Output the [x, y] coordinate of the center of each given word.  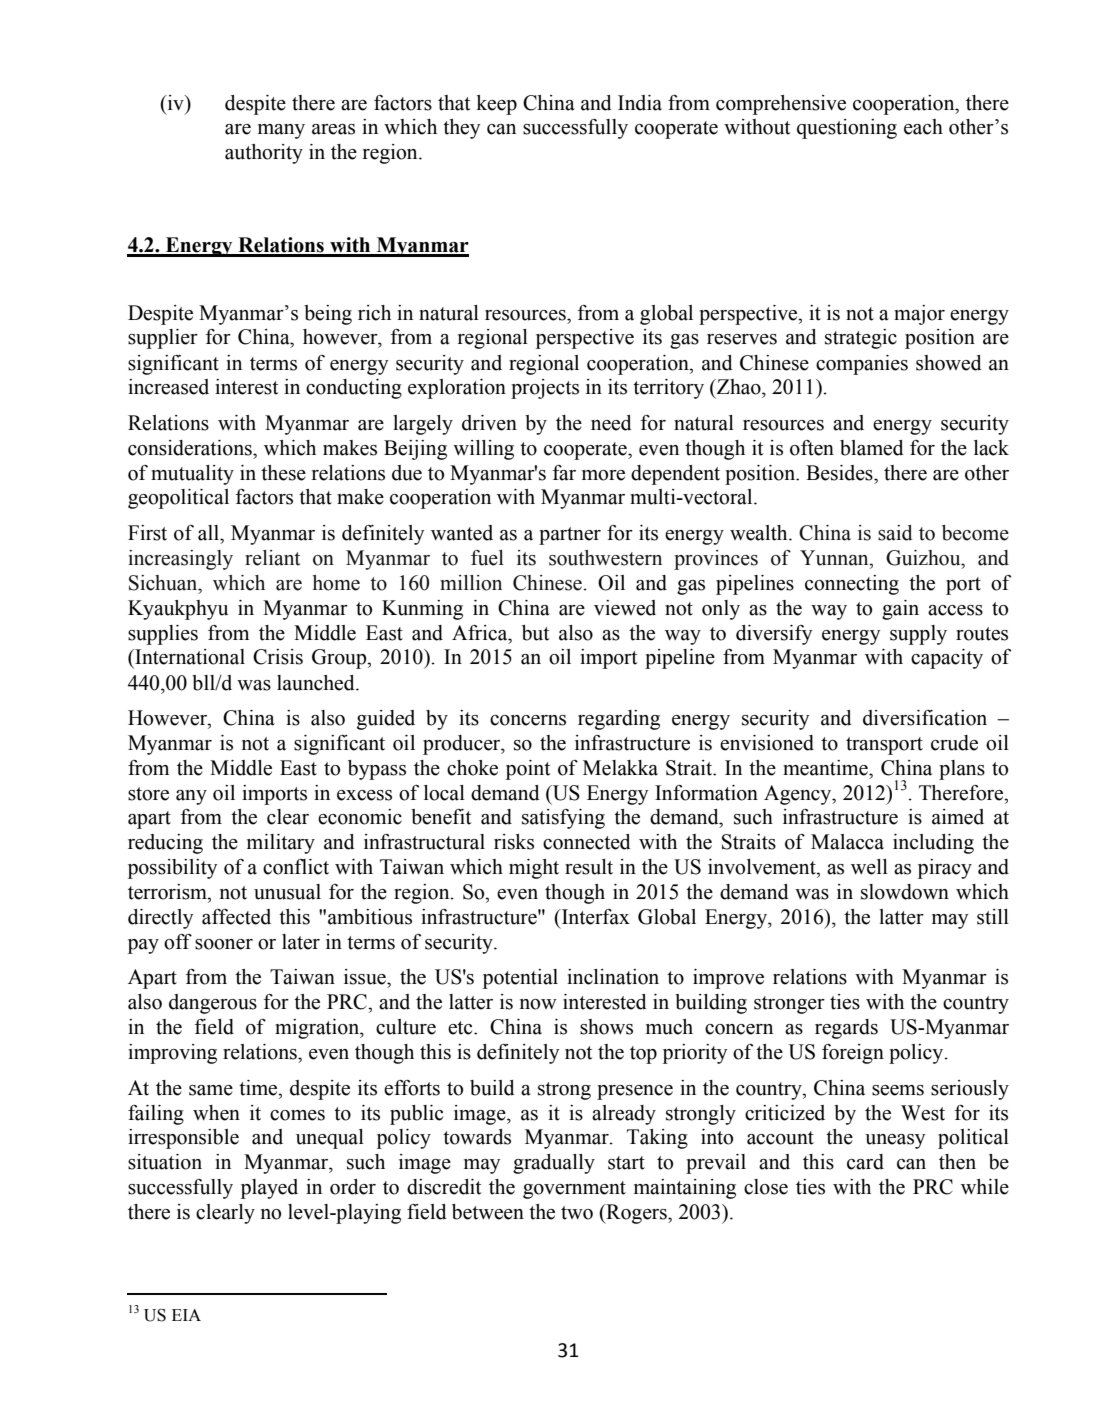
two [577, 1213]
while [985, 1187]
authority [264, 154]
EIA [186, 1315]
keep [496, 105]
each [923, 127]
